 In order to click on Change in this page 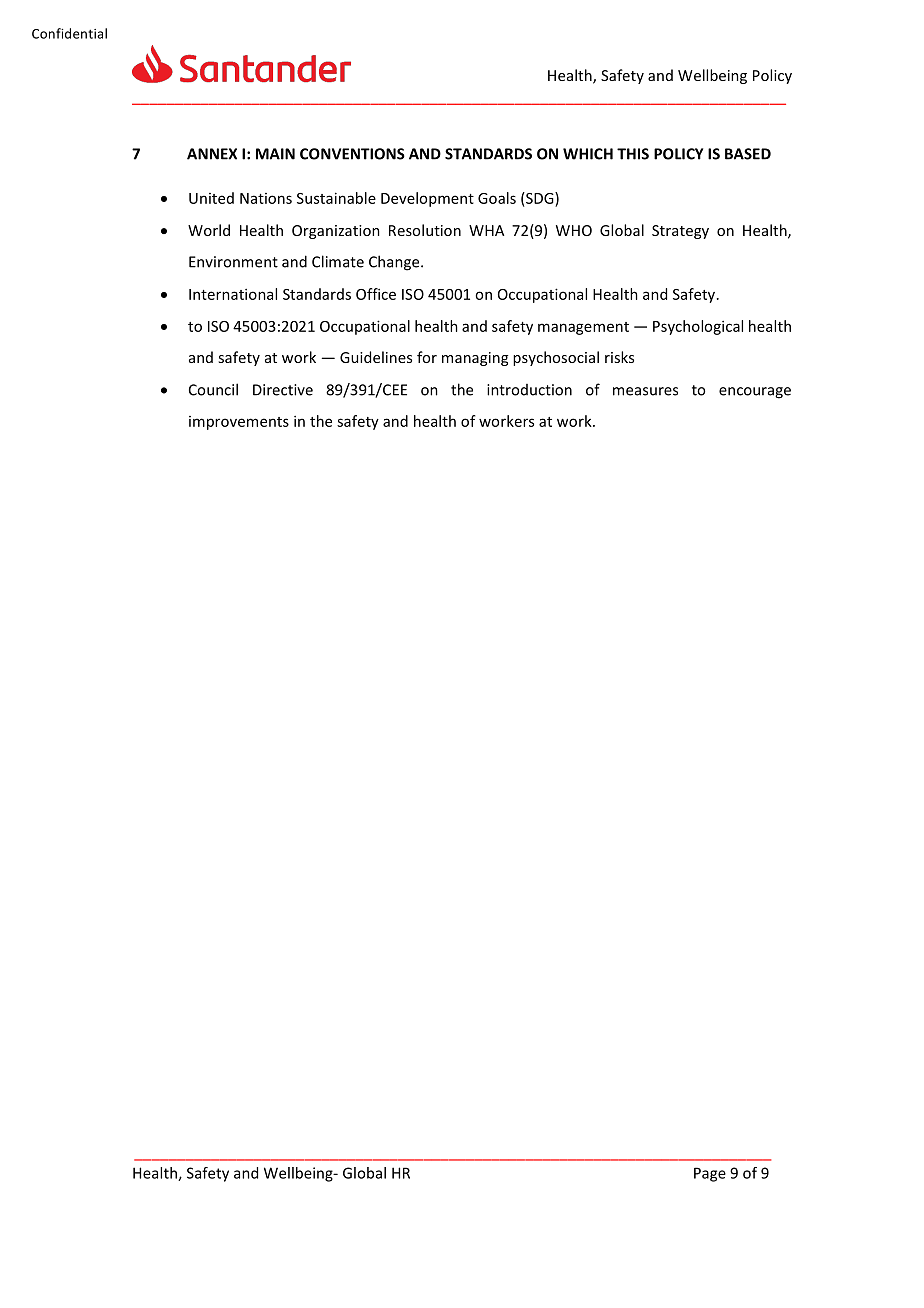, I will do `click(395, 263)`.
